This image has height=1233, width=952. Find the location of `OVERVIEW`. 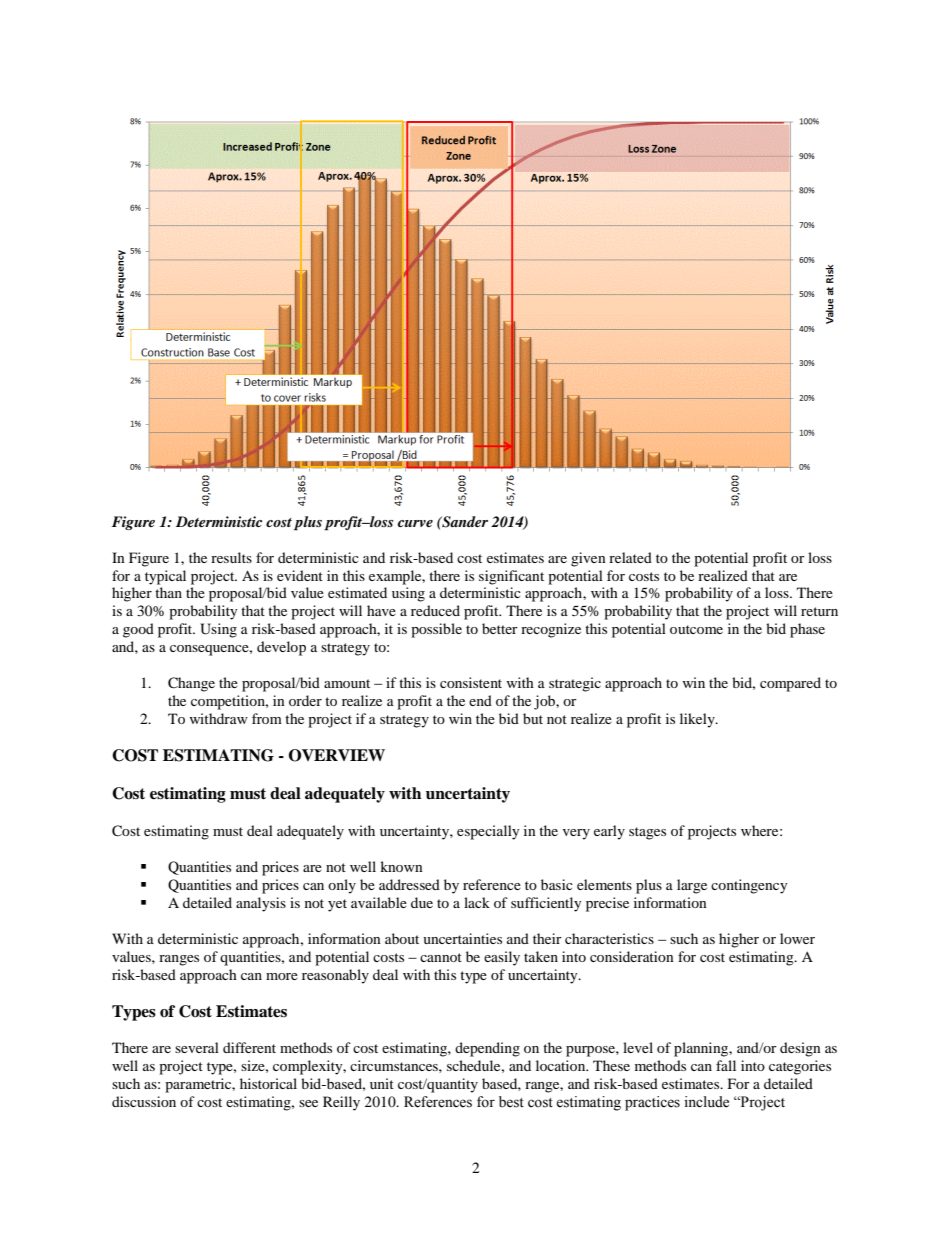

OVERVIEW is located at coordinates (337, 755).
